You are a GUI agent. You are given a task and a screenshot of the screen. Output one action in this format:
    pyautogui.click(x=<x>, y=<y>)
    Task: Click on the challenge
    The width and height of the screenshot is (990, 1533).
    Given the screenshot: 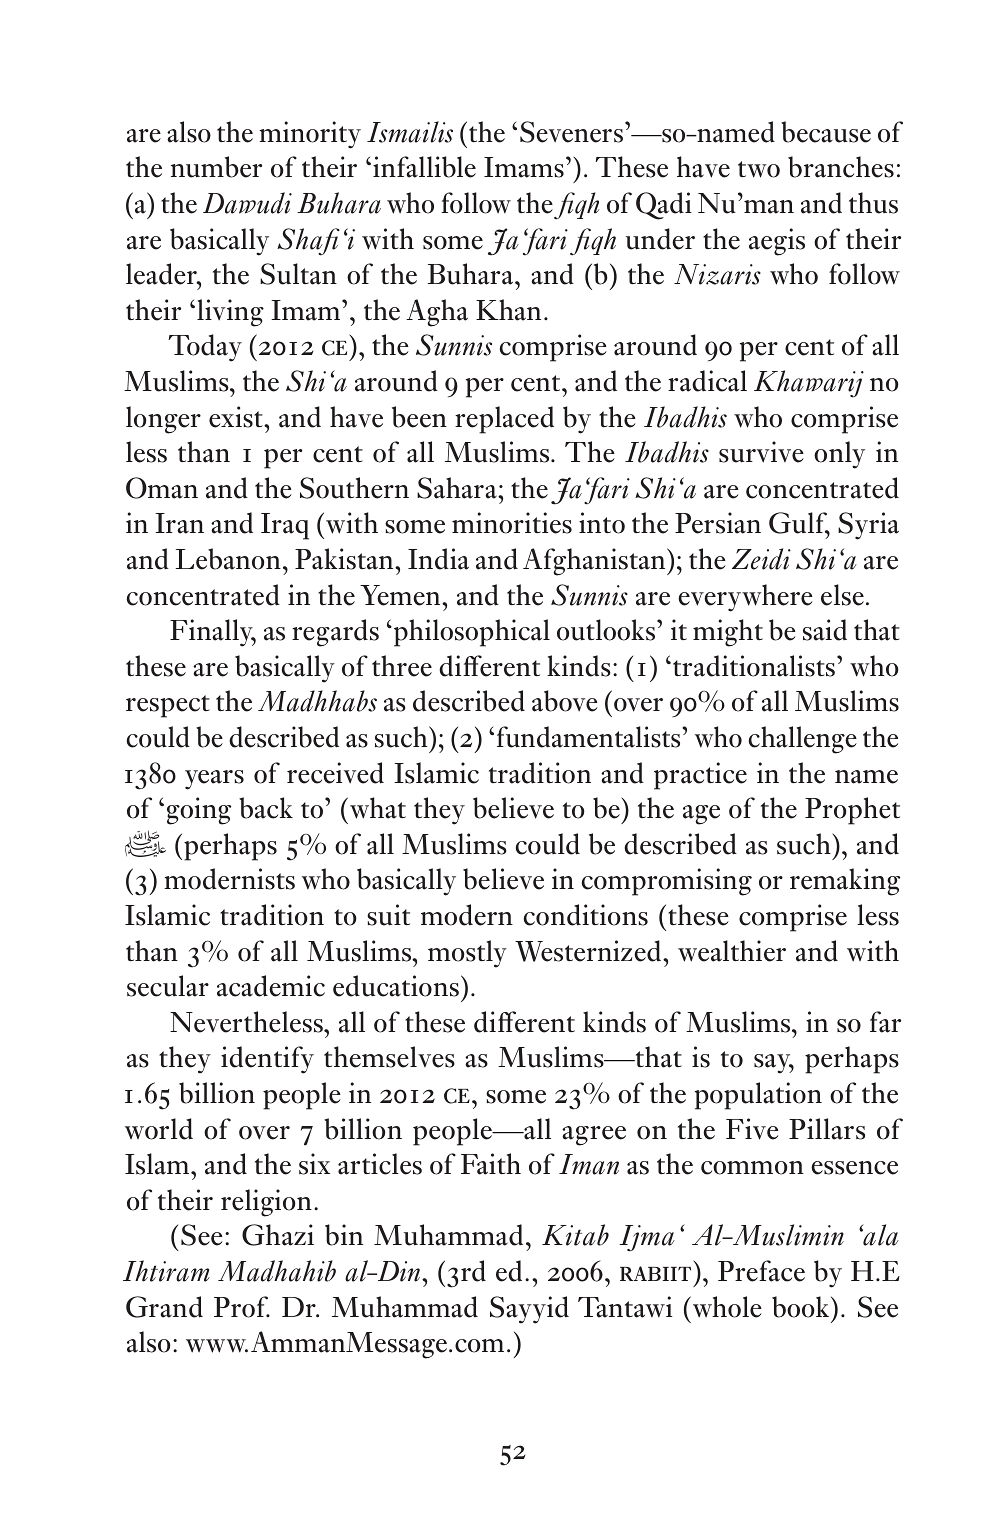 What is the action you would take?
    pyautogui.click(x=803, y=740)
